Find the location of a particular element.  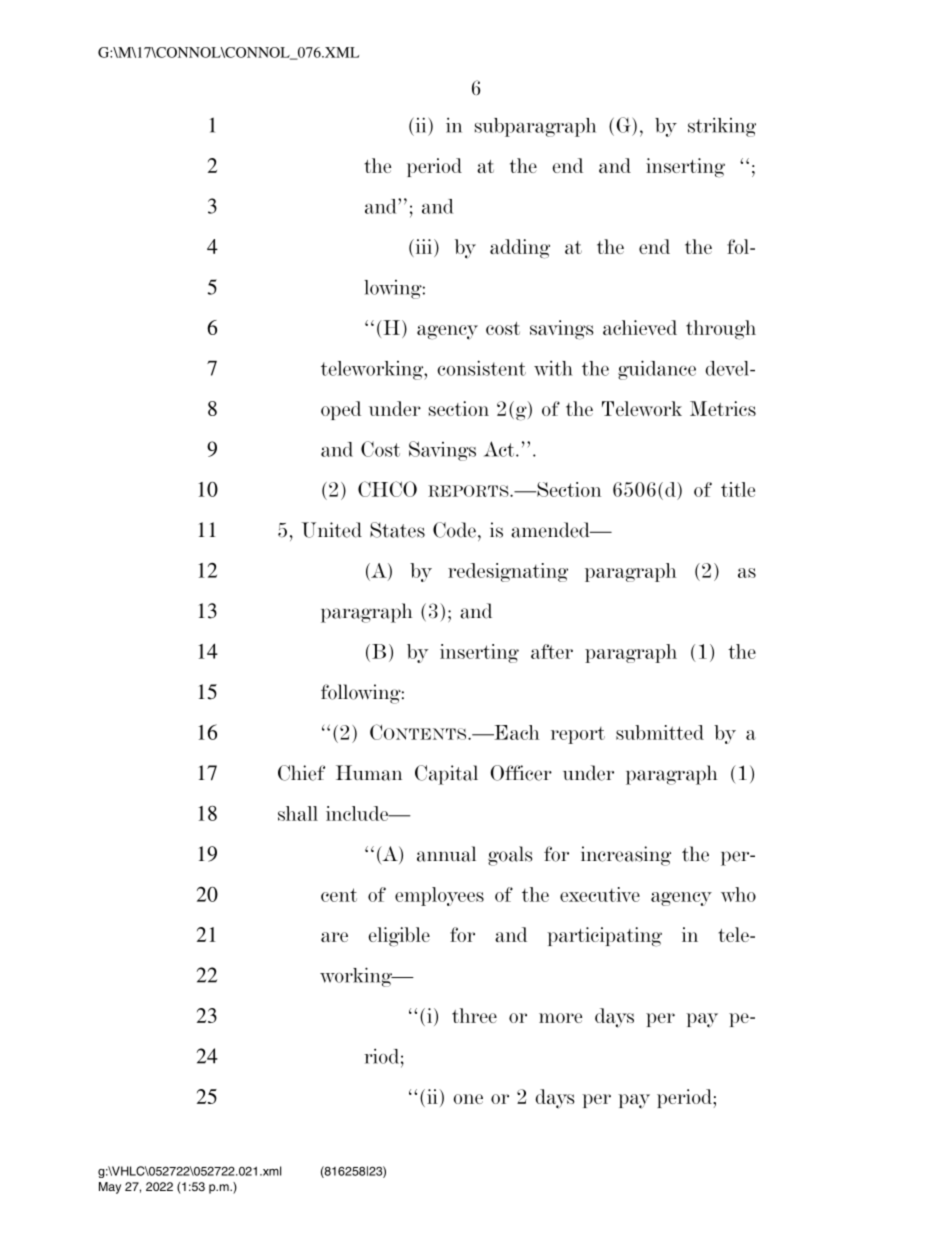

after is located at coordinates (552, 651).
